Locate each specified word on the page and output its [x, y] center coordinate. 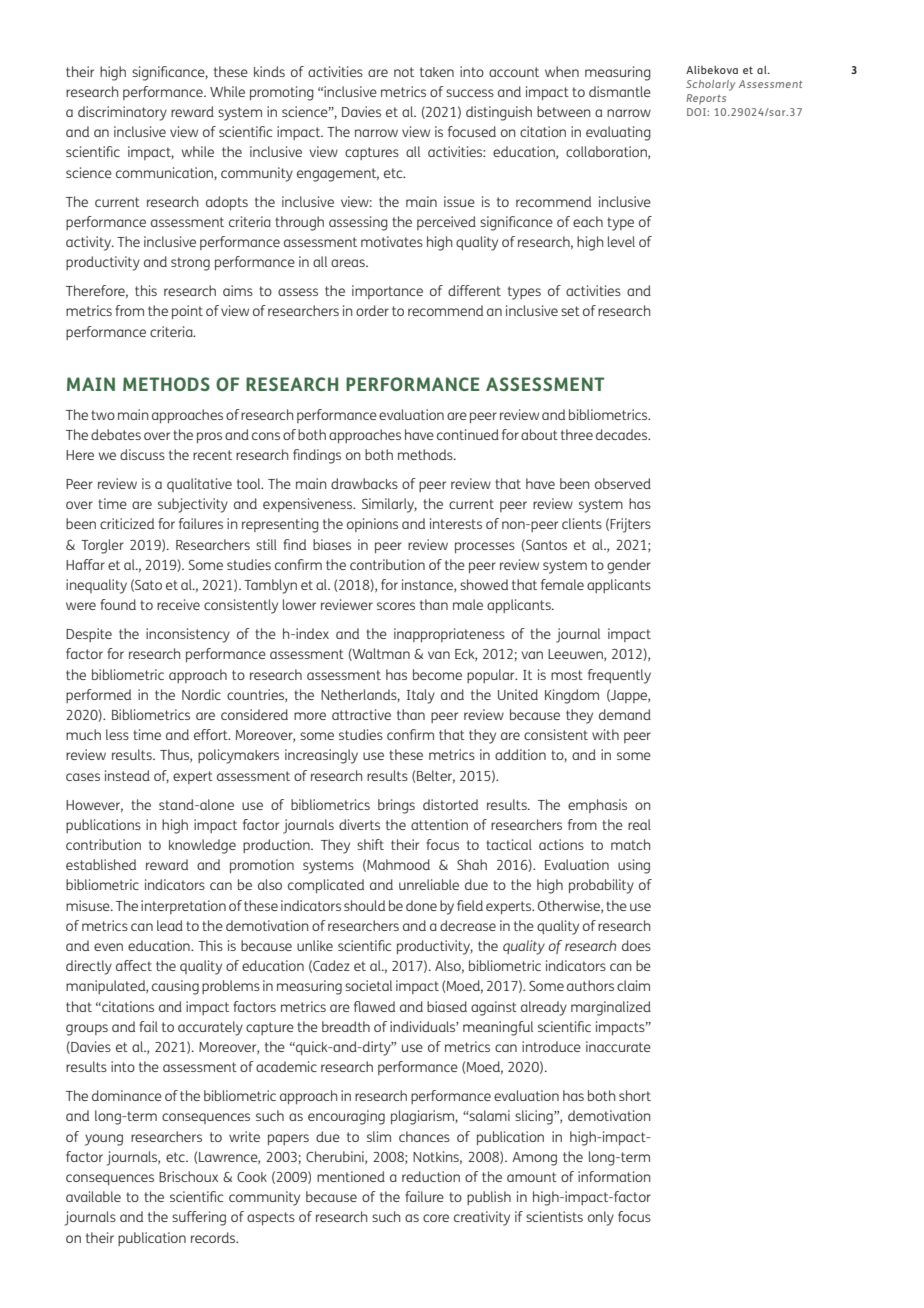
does [636, 945]
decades [623, 434]
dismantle [620, 91]
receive [178, 604]
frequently [619, 676]
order [372, 310]
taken [437, 72]
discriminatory [122, 113]
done [421, 905]
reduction [431, 1176]
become [437, 674]
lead [170, 925]
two [103, 415]
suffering [199, 1218]
